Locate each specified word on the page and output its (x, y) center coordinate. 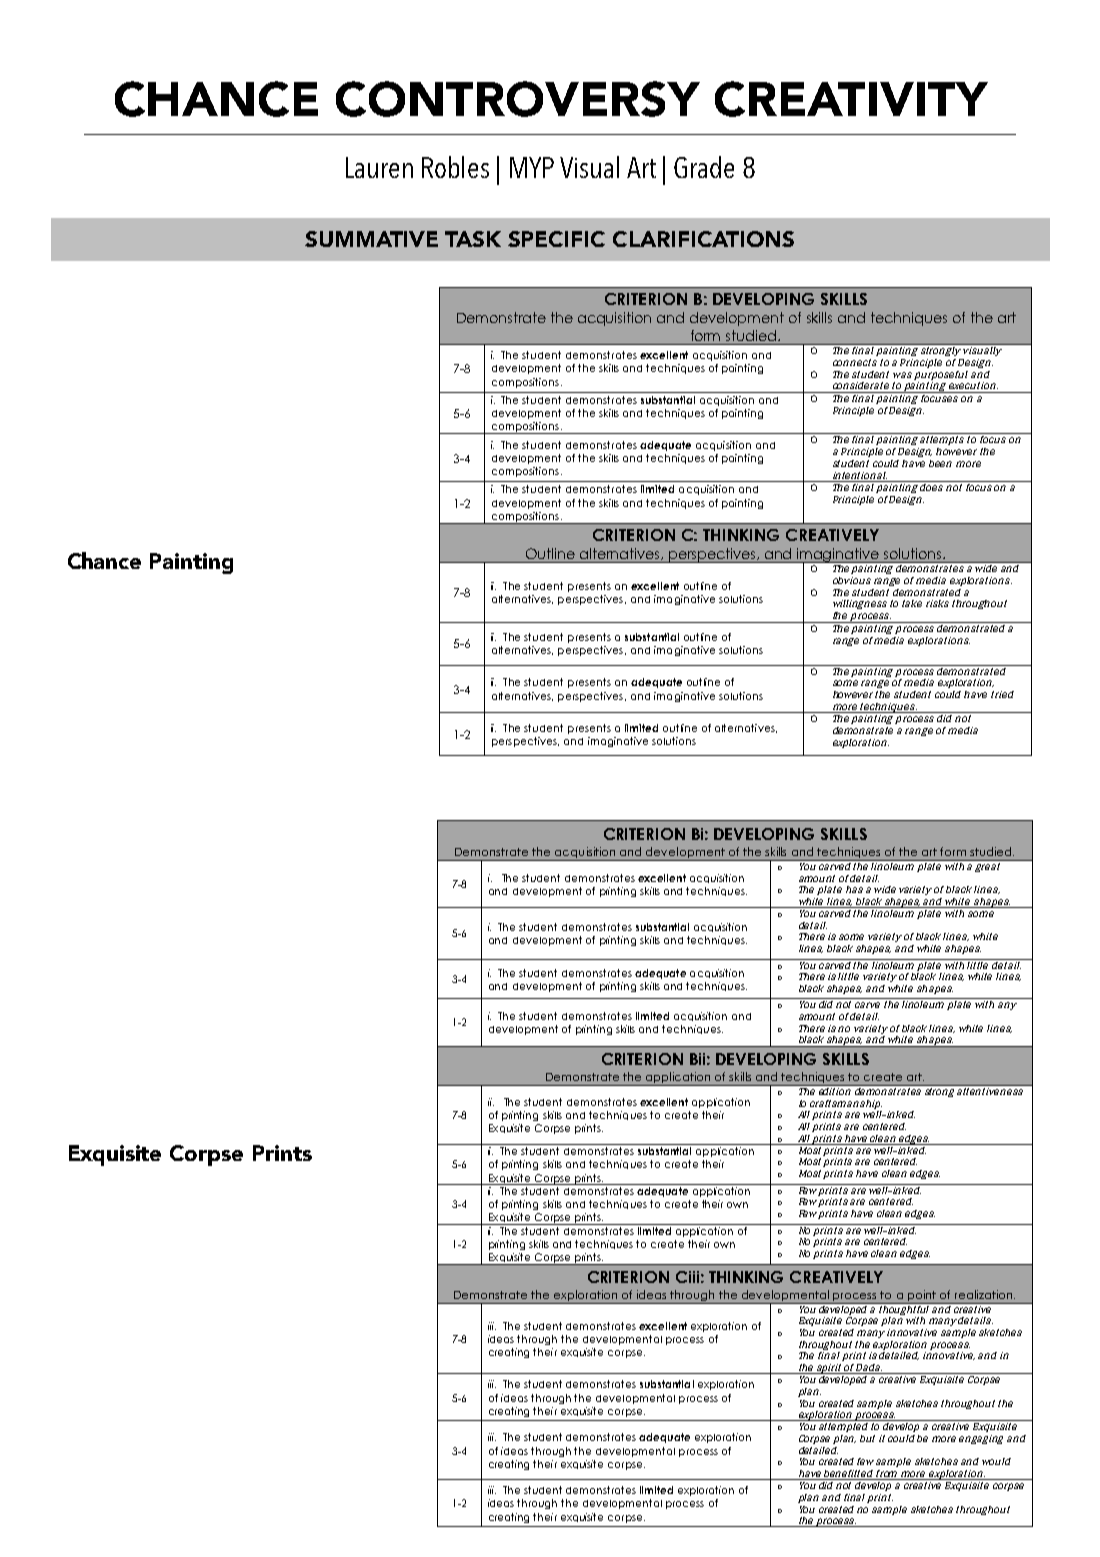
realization (985, 1294)
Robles (455, 167)
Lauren (379, 167)
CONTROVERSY (518, 99)
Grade (704, 167)
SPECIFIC (556, 239)
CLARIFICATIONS (703, 239)
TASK (473, 239)
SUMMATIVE (371, 239)
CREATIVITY (851, 99)
